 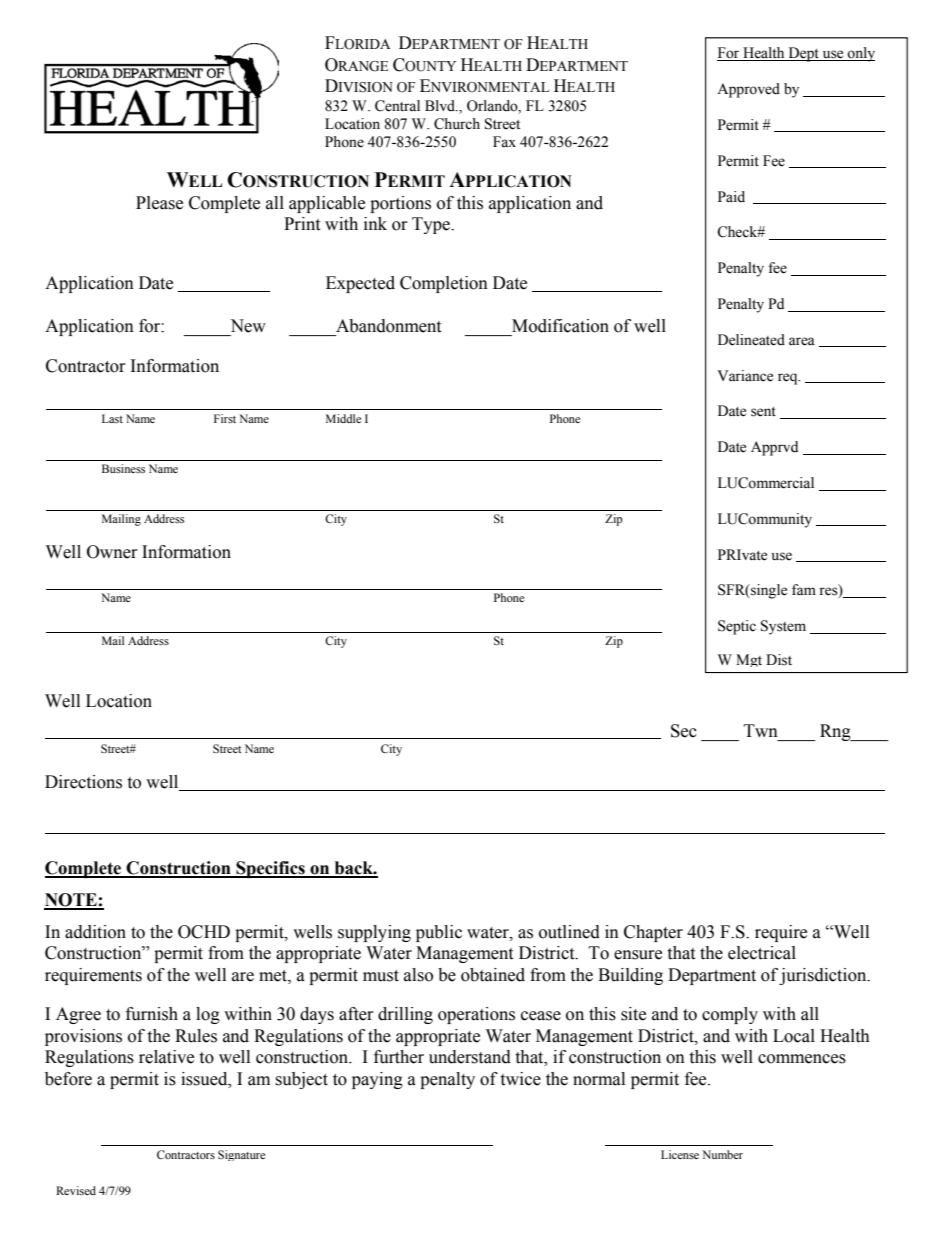 I want to click on sent, so click(x=763, y=412).
